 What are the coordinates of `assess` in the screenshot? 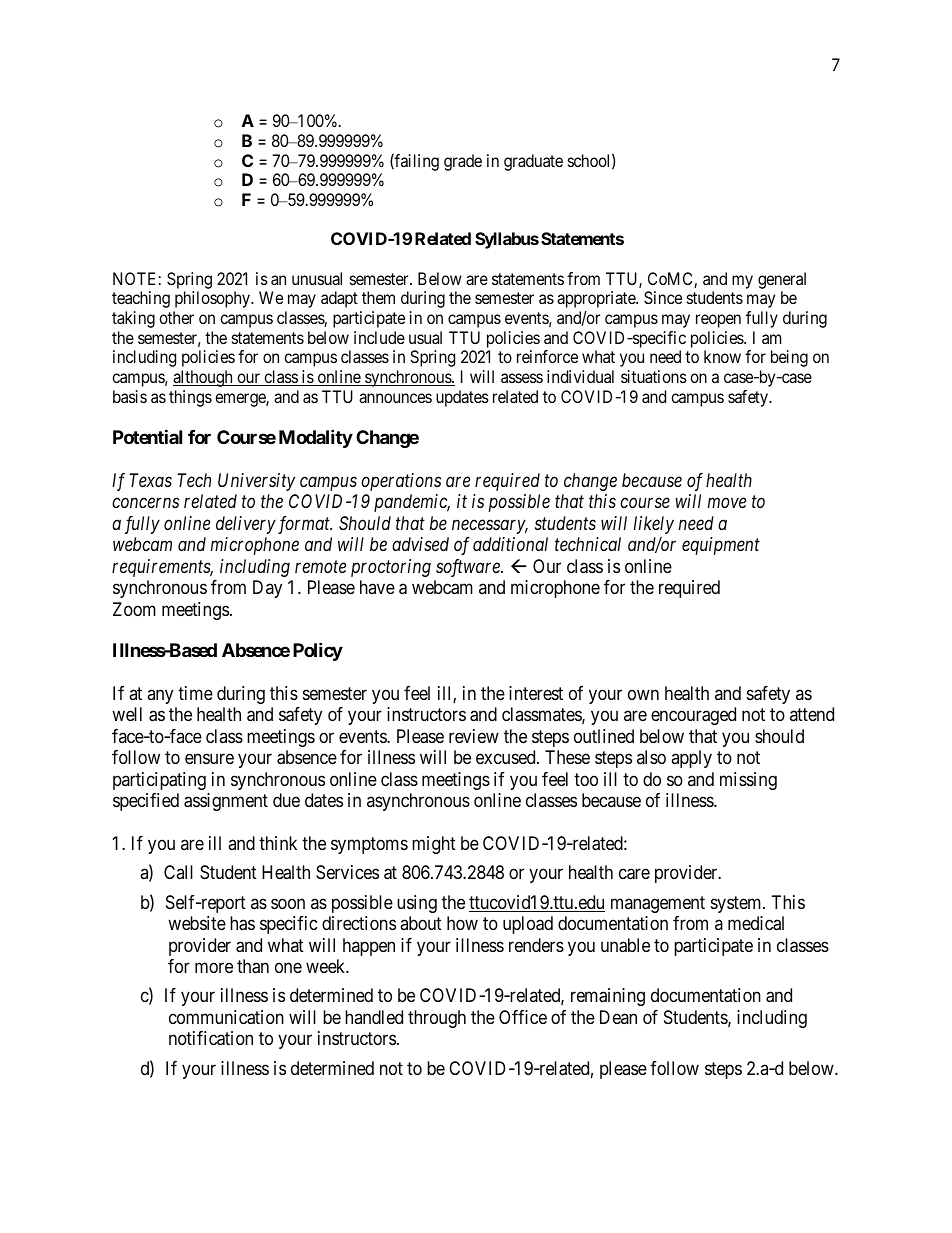 It's located at (522, 378).
